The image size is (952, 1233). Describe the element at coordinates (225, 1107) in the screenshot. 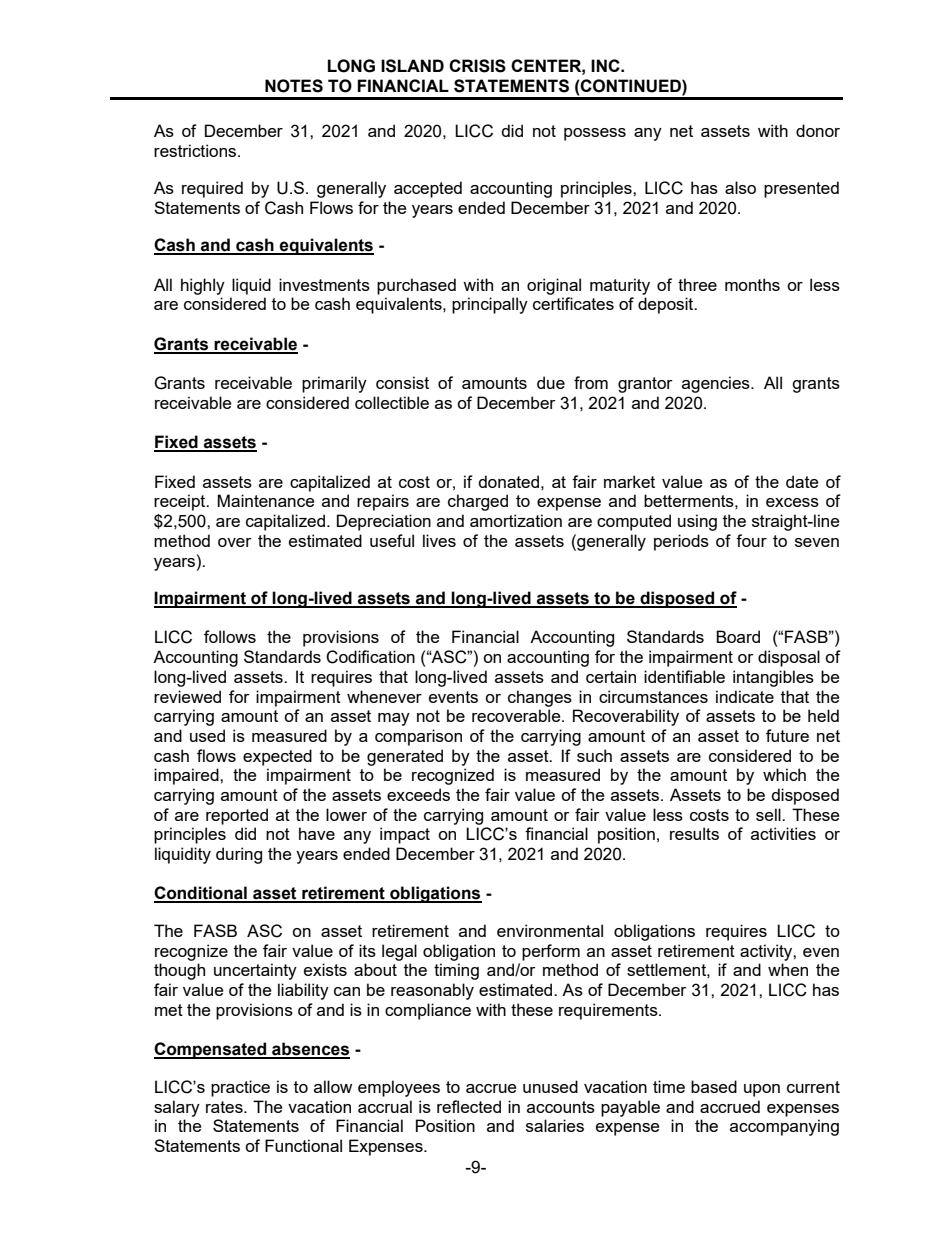

I see `rates` at that location.
